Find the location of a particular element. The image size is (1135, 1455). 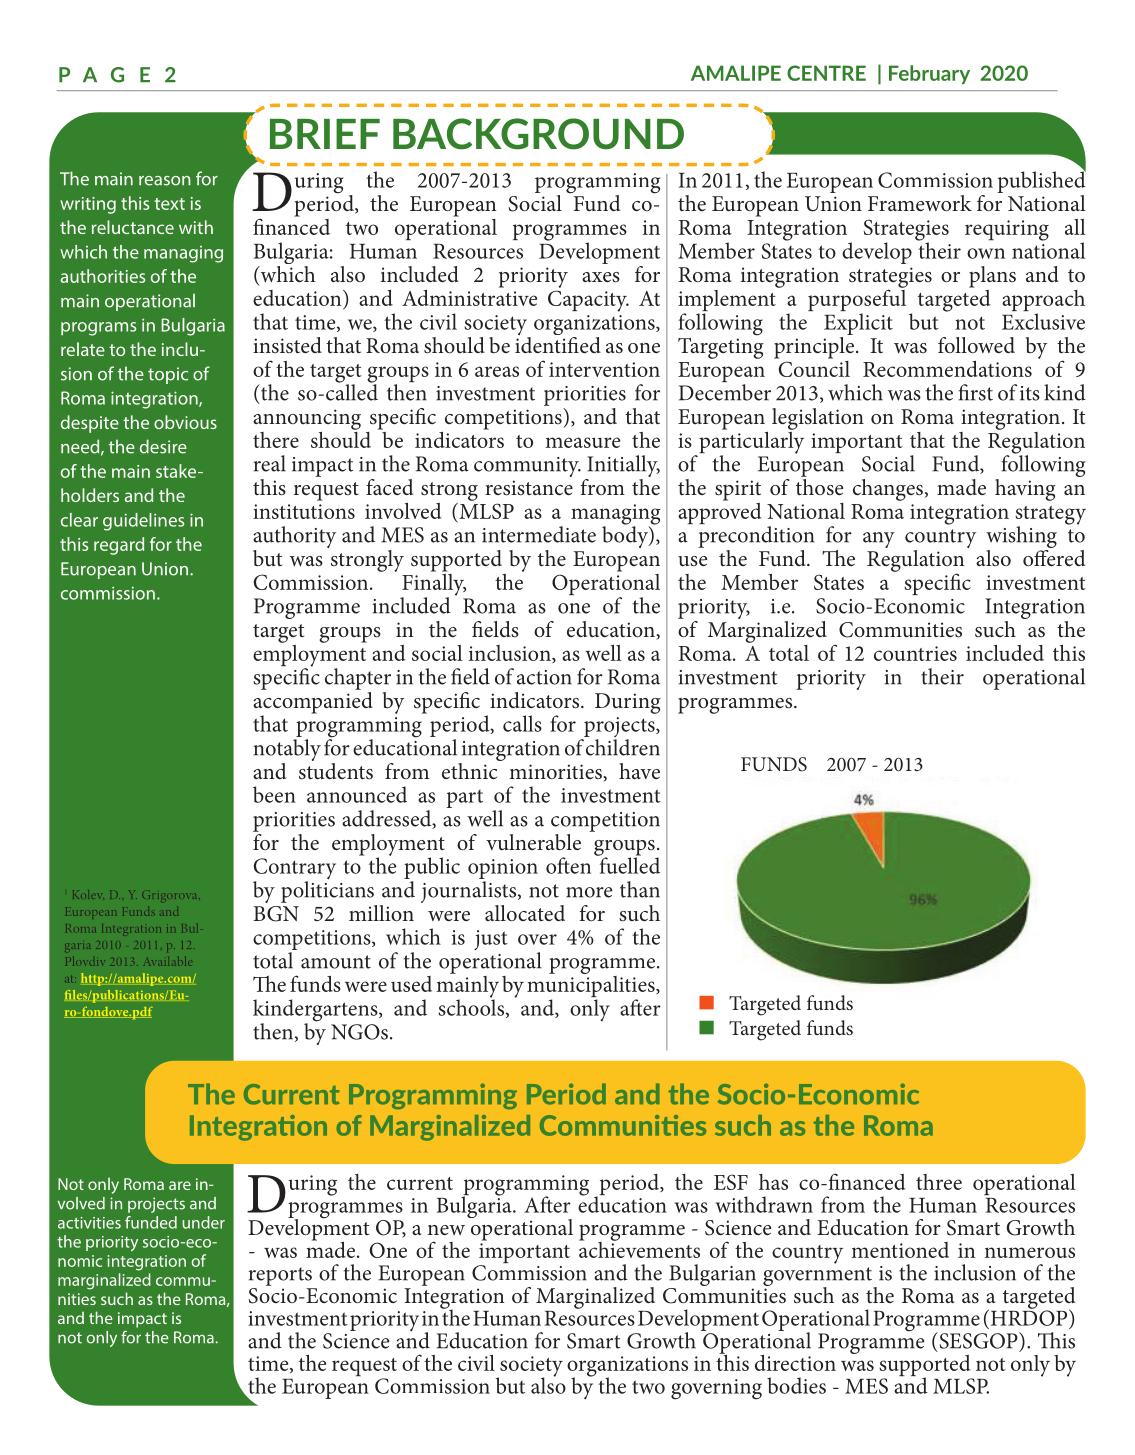

notably is located at coordinates (287, 751).
